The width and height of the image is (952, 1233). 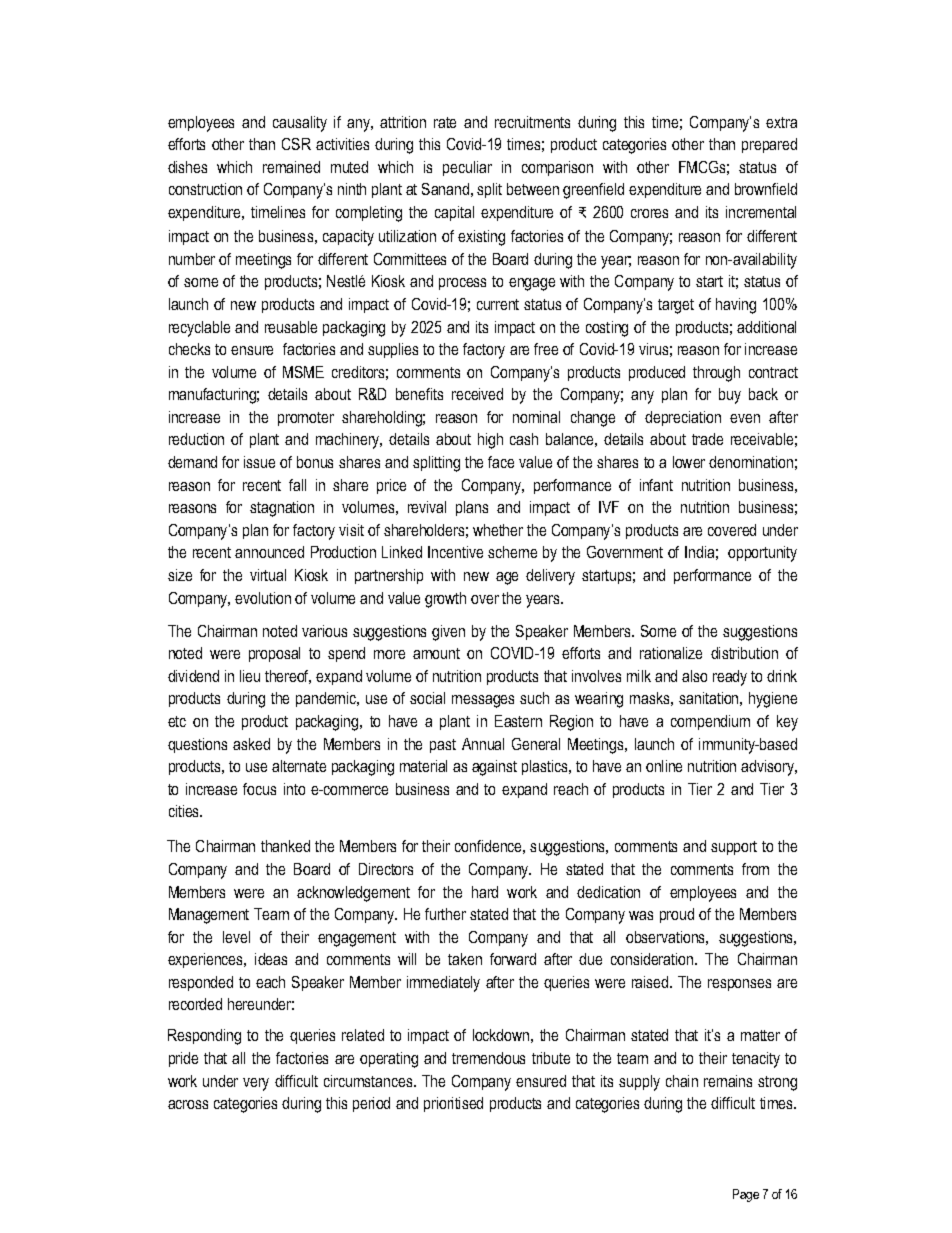 What do you see at coordinates (291, 167) in the image?
I see `remained` at bounding box center [291, 167].
